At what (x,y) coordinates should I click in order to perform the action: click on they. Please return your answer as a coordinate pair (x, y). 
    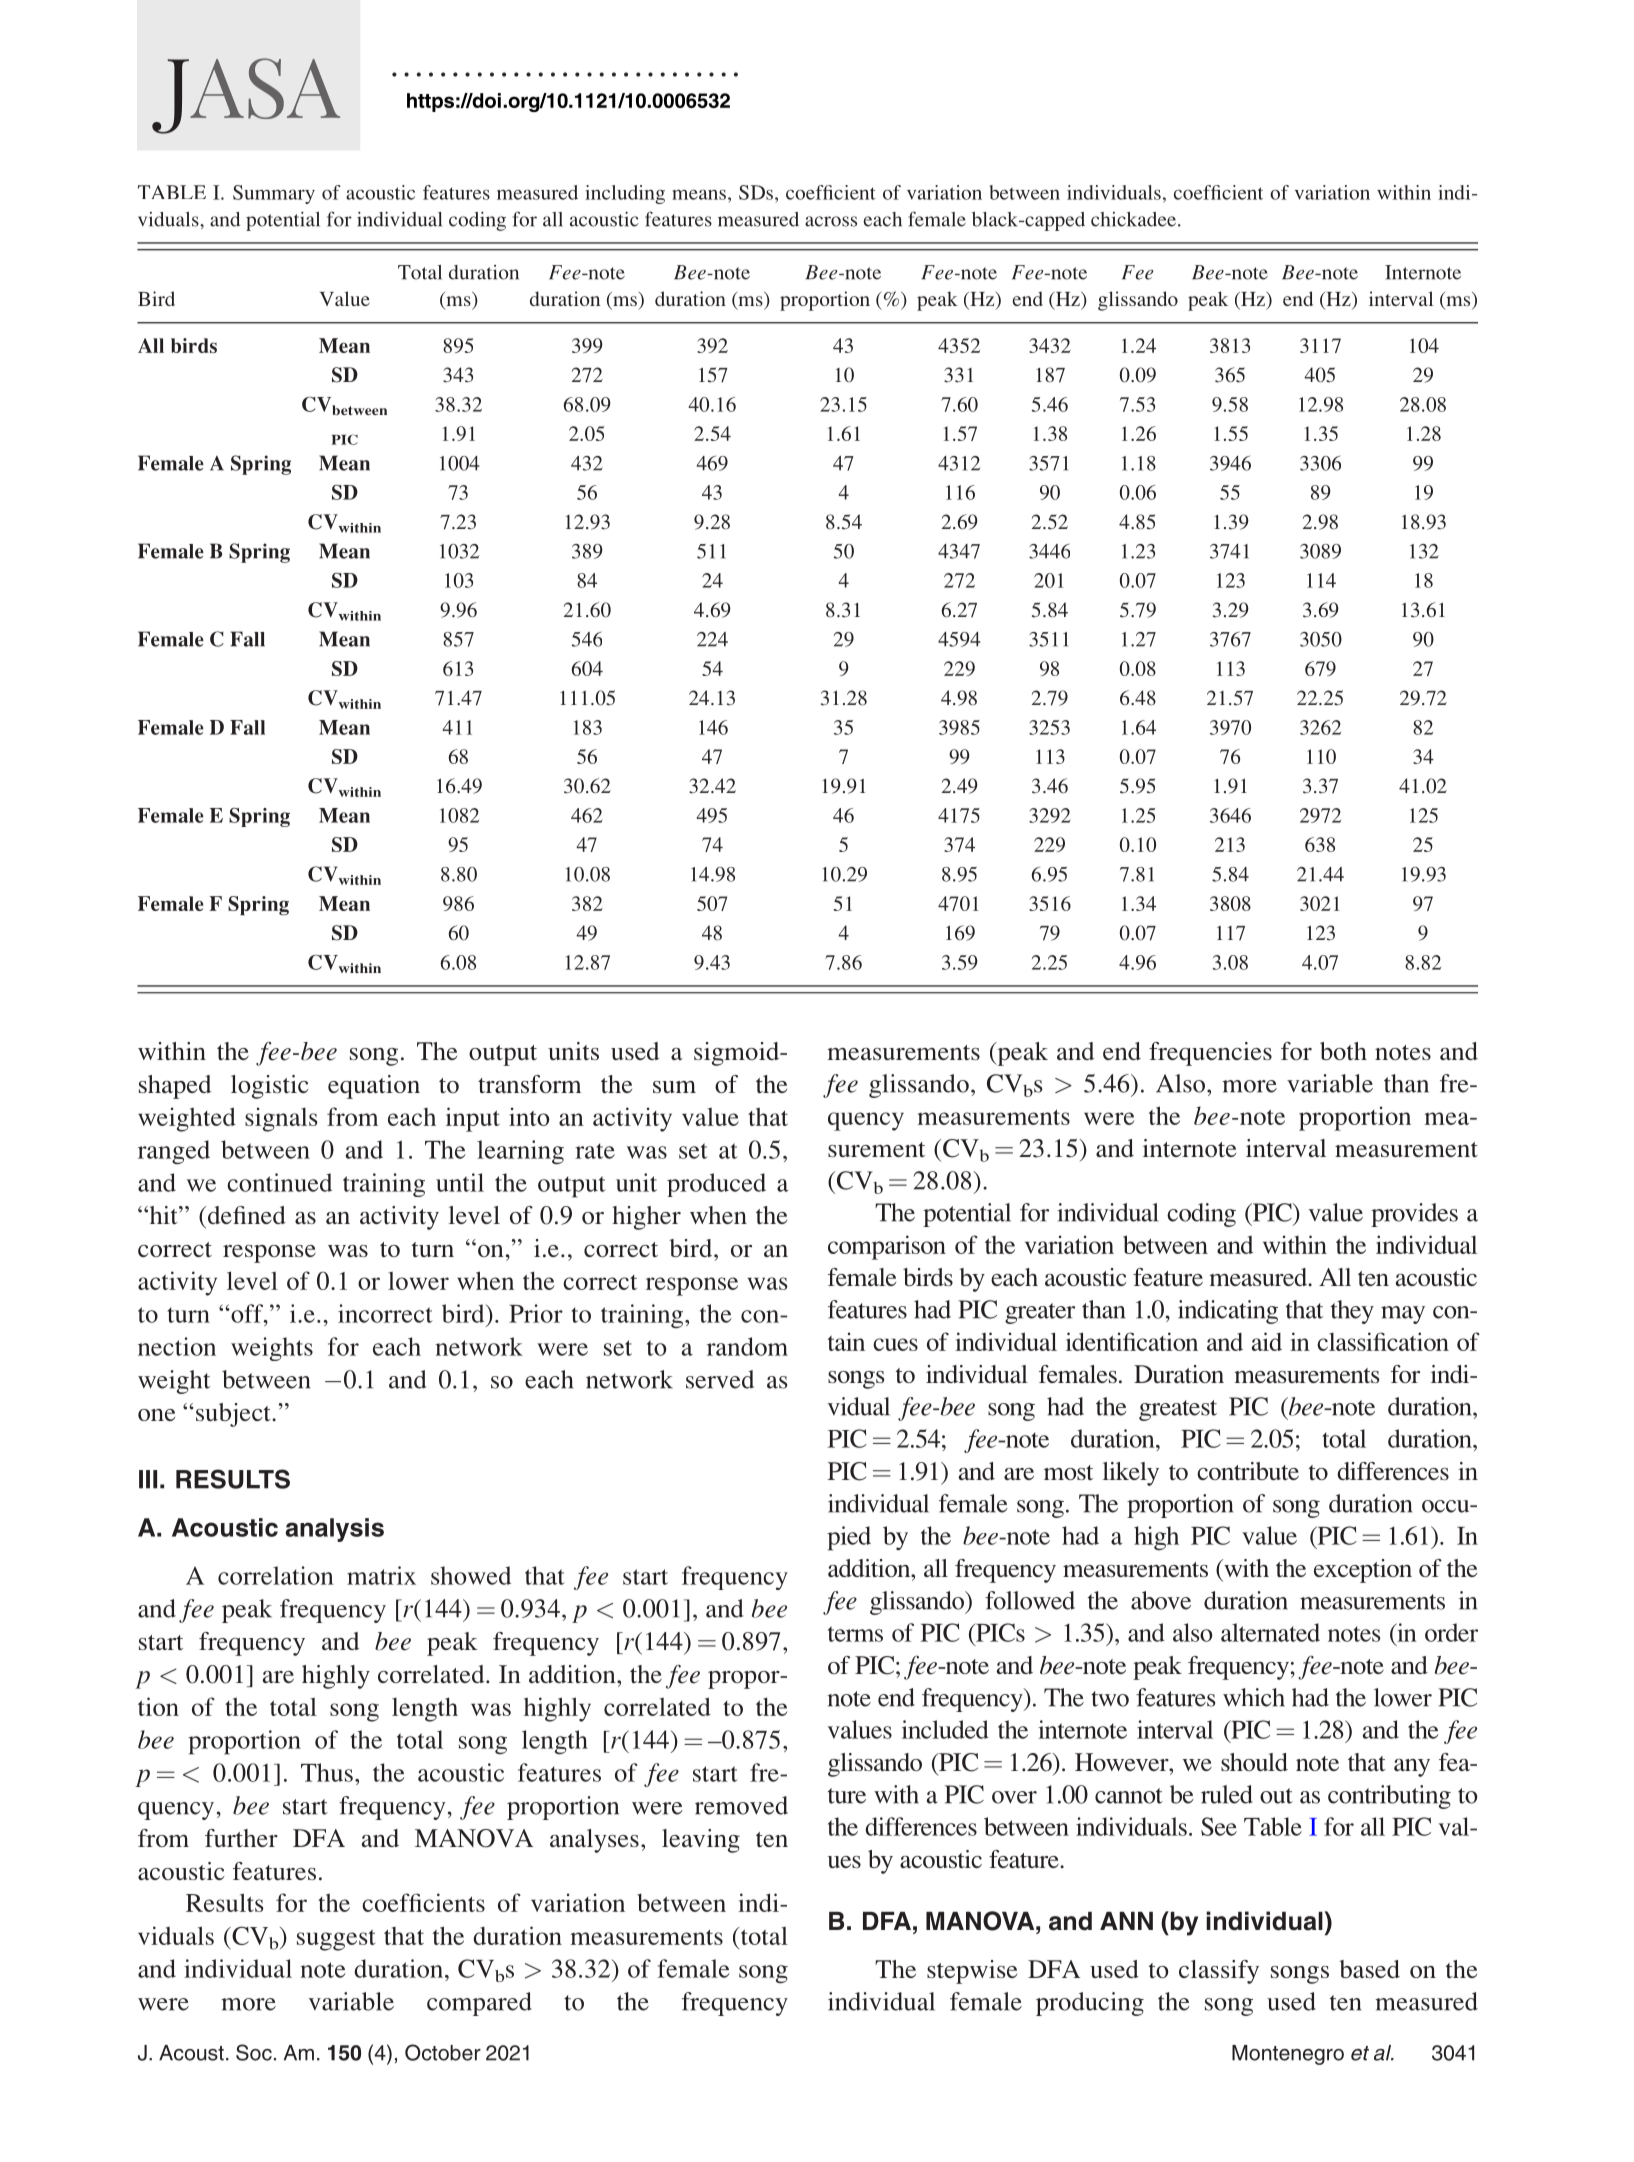
    Looking at the image, I should click on (1352, 1312).
